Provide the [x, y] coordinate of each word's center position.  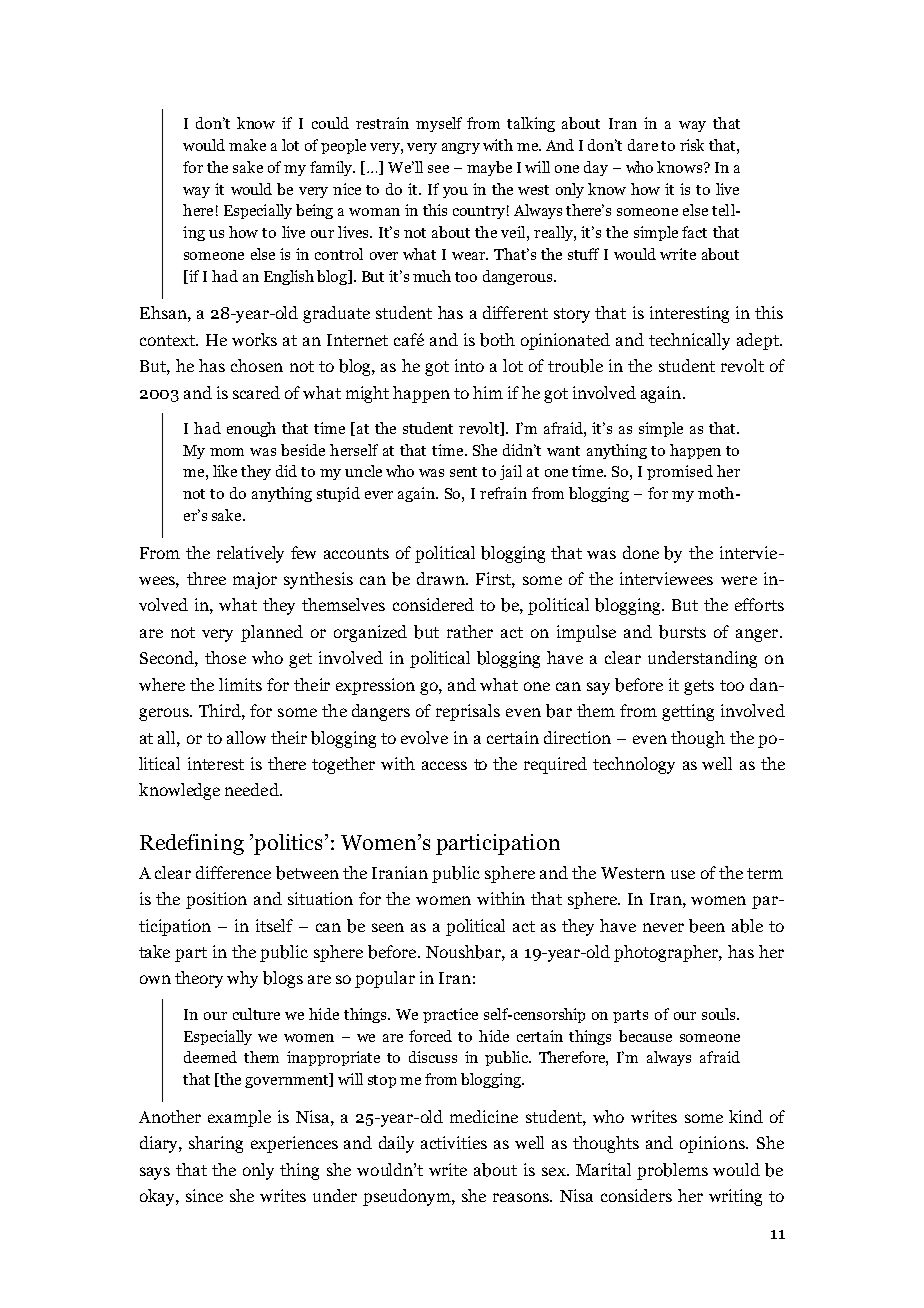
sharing [216, 1144]
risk [692, 145]
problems [672, 1171]
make [247, 145]
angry [461, 148]
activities [454, 1142]
